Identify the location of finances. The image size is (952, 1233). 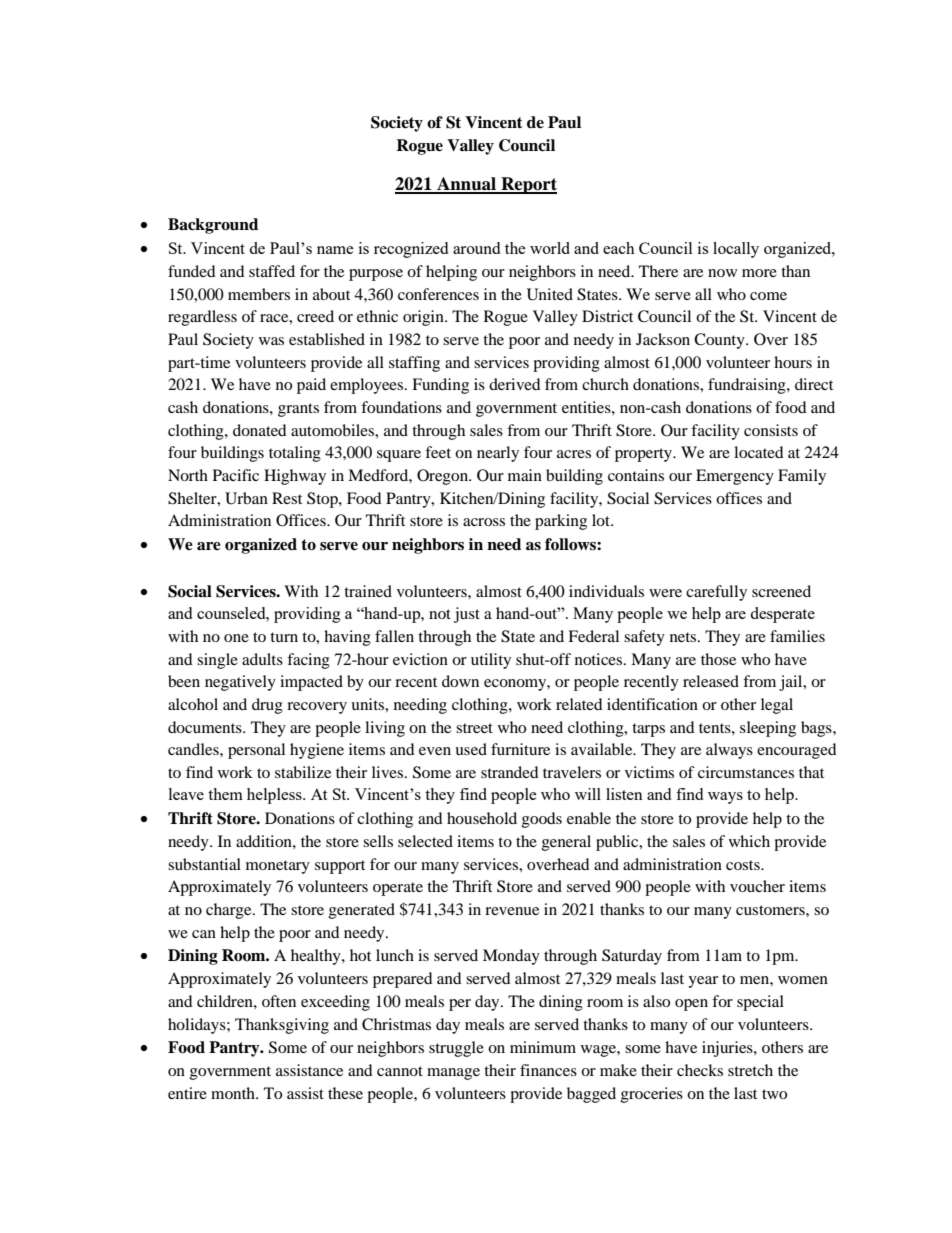
(548, 1070).
